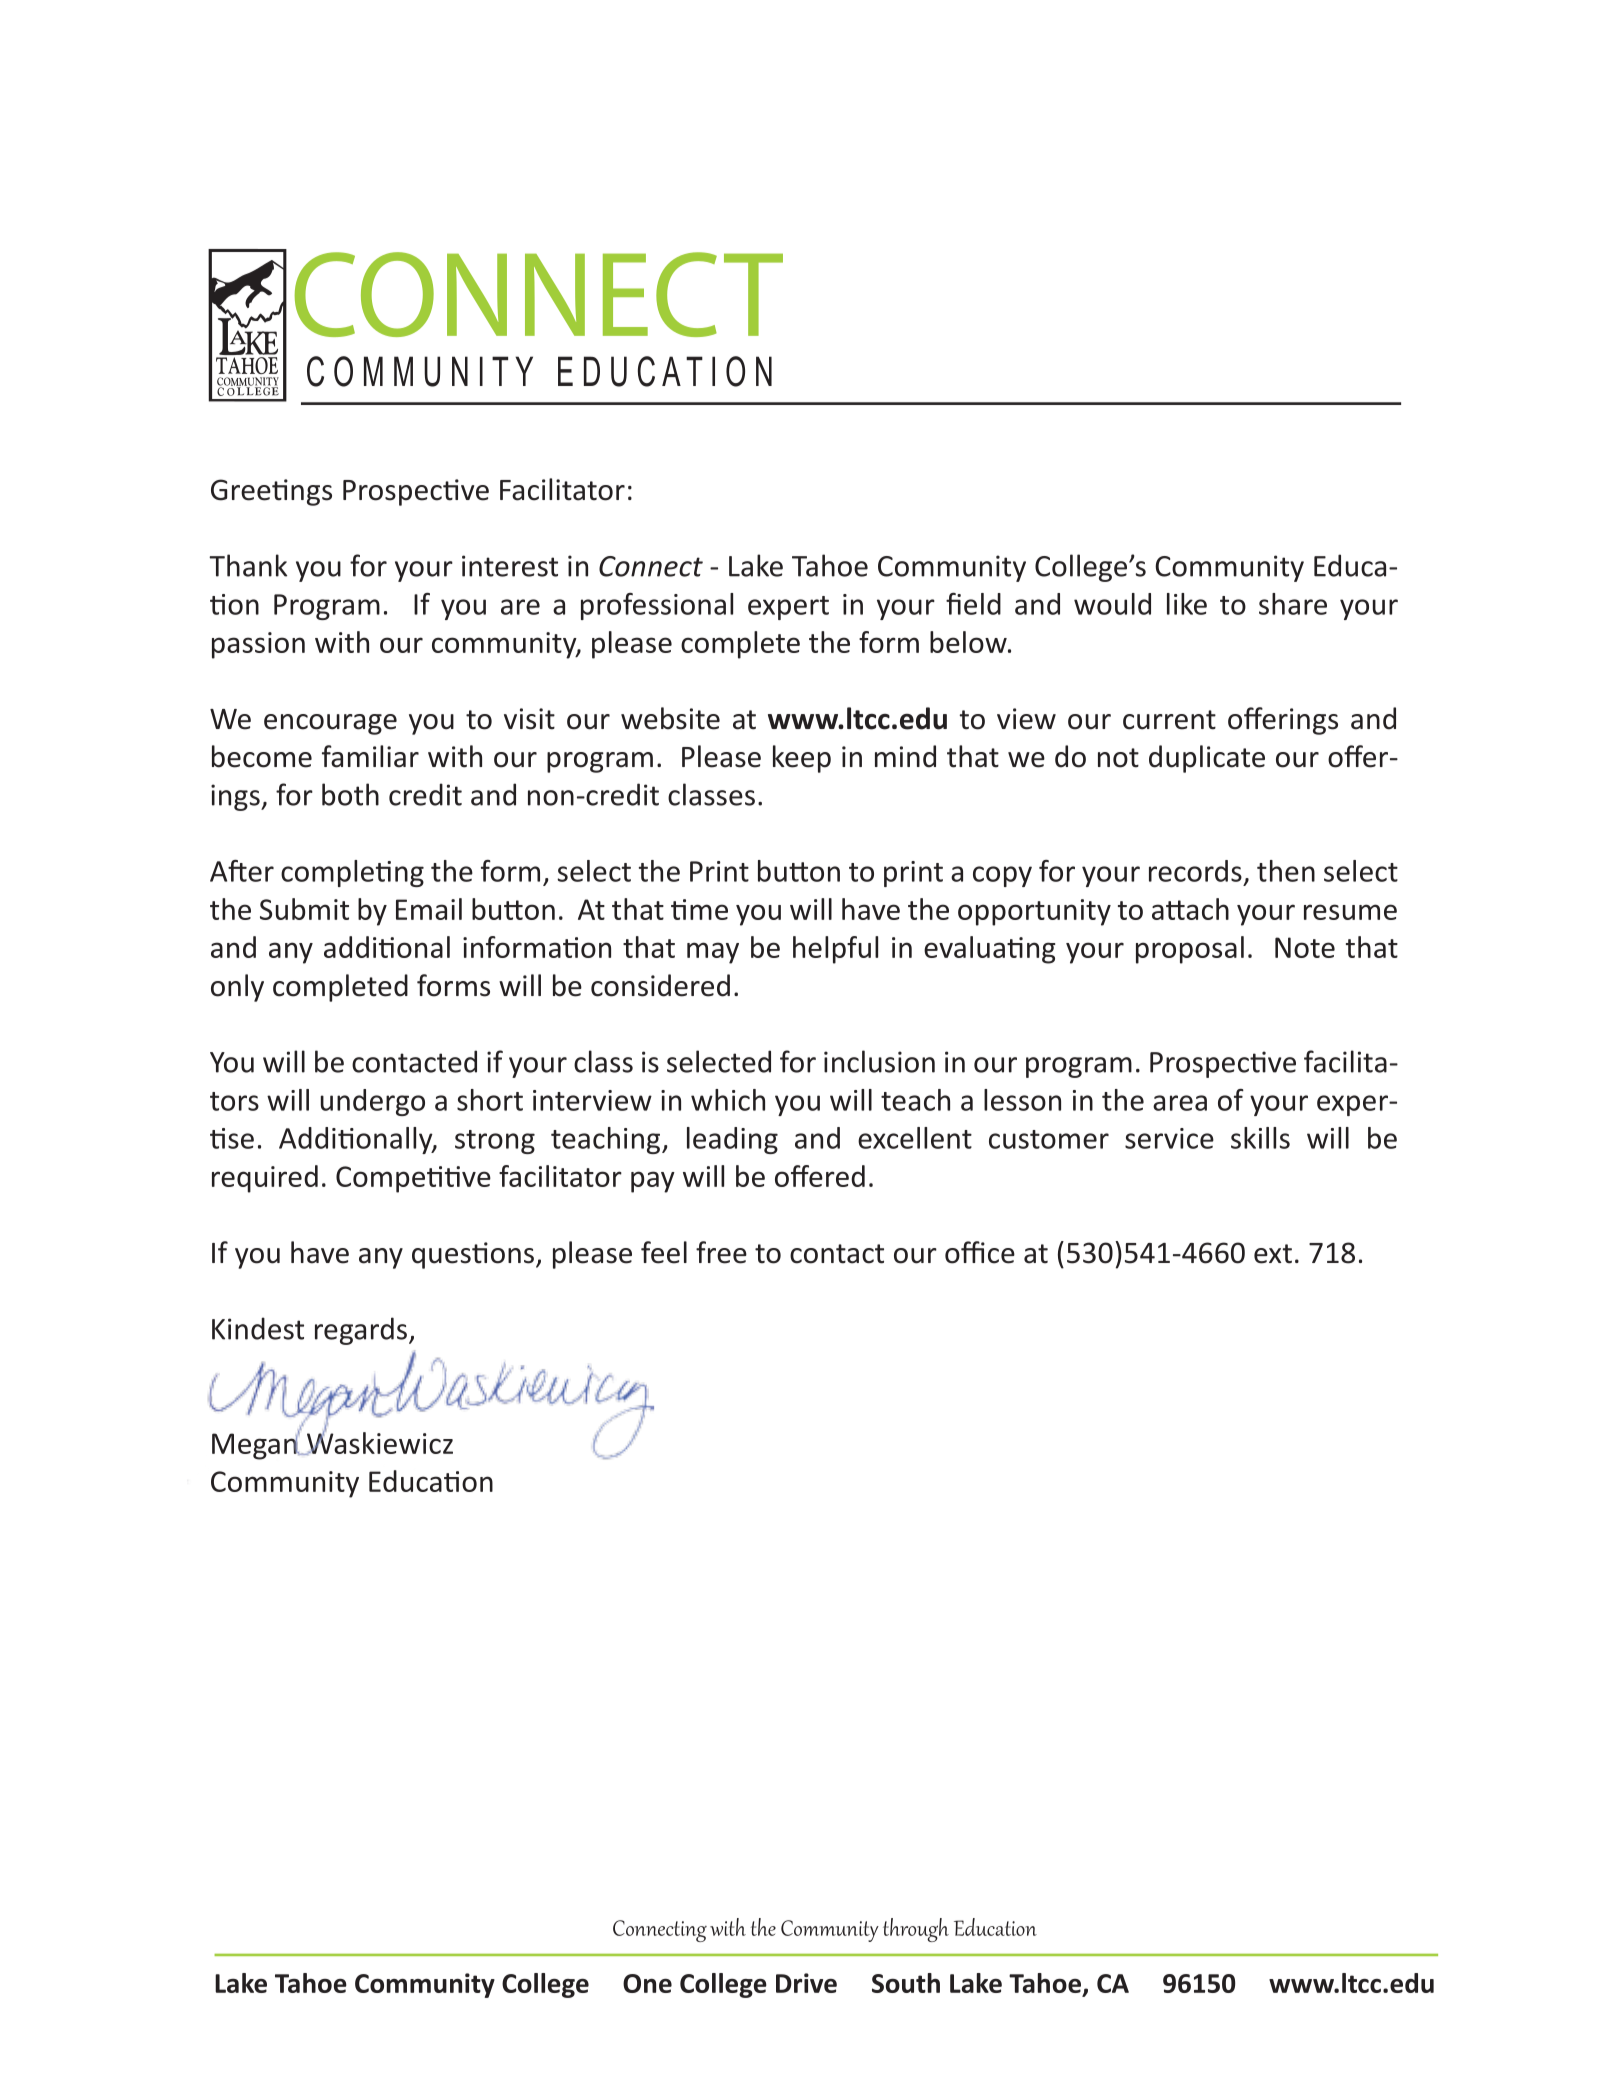 The width and height of the screenshot is (1621, 2098). I want to click on like, so click(1187, 604).
